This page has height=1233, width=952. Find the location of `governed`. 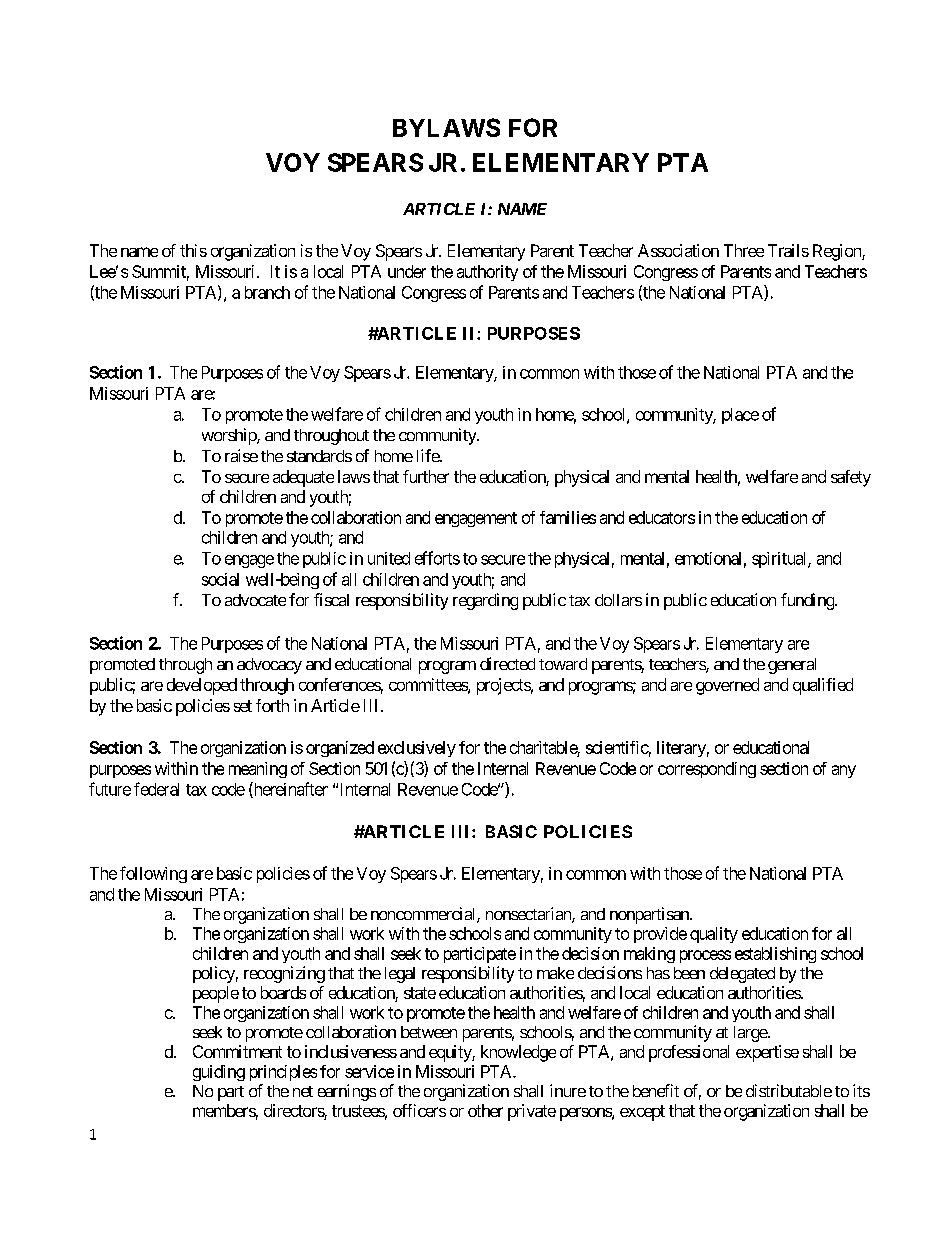

governed is located at coordinates (727, 686).
